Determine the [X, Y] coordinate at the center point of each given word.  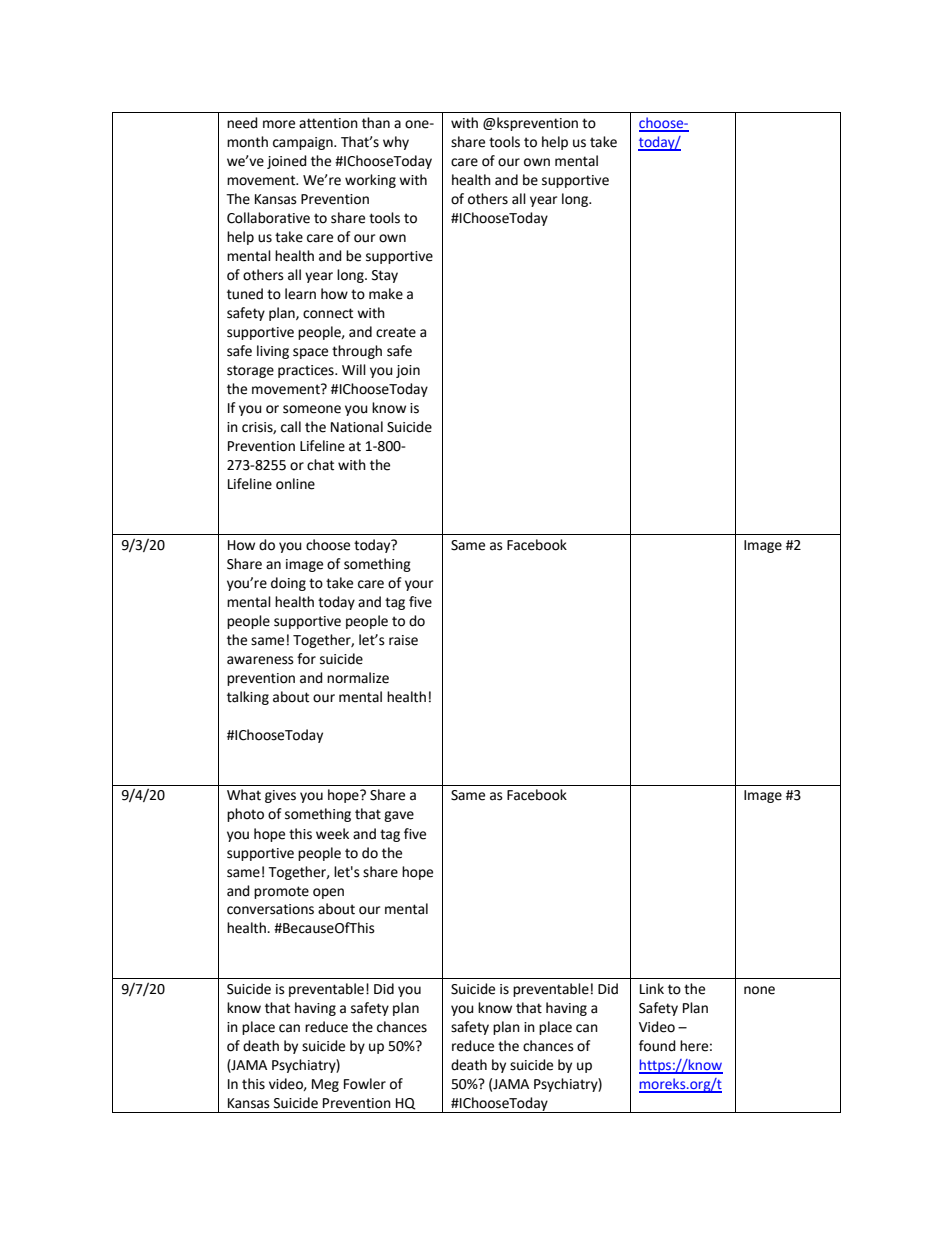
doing [288, 584]
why [396, 143]
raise [403, 640]
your [419, 585]
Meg [325, 1085]
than [376, 123]
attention [328, 123]
